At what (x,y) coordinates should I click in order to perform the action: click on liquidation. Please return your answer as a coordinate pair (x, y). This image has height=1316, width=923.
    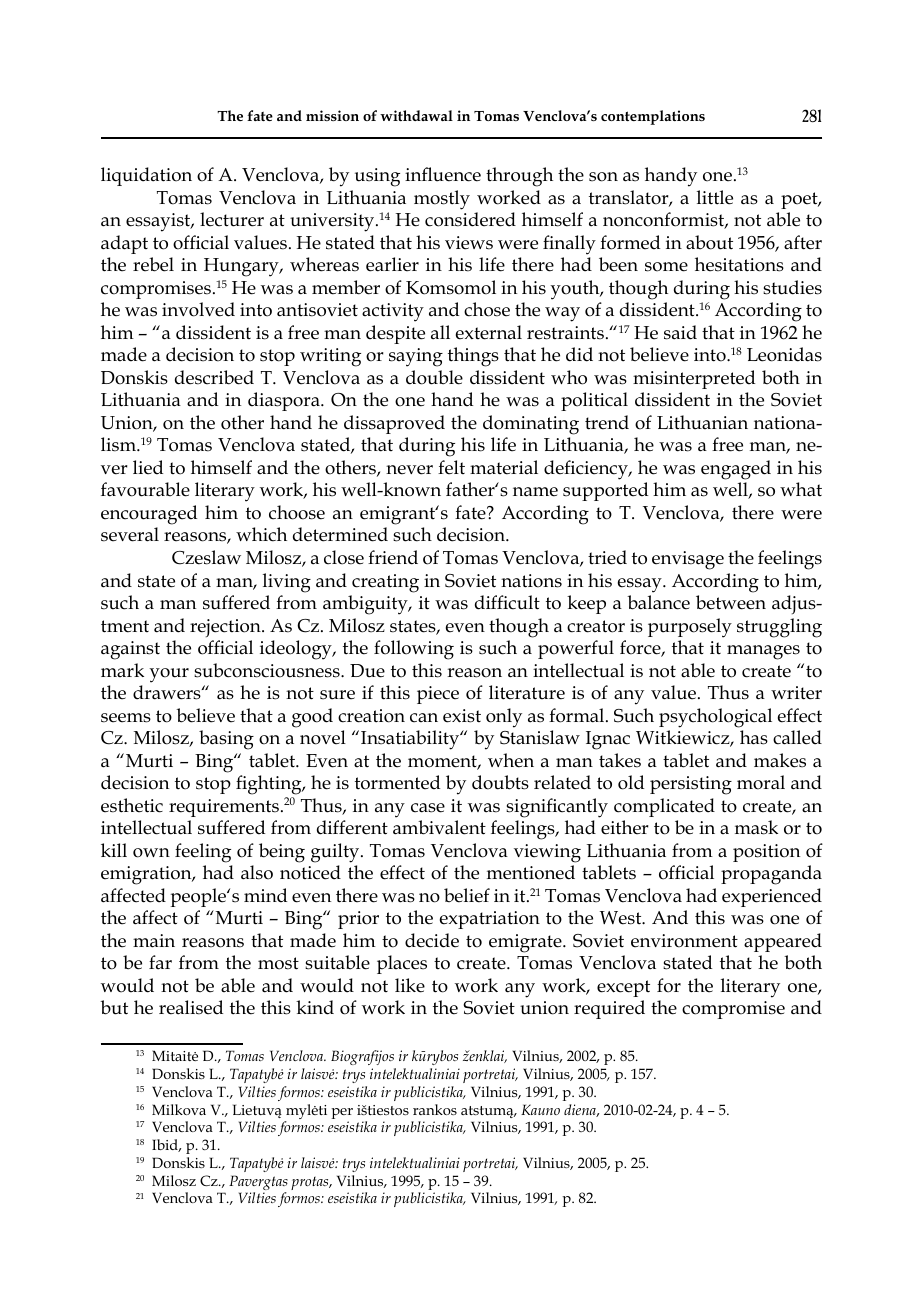
    Looking at the image, I should click on (146, 176).
